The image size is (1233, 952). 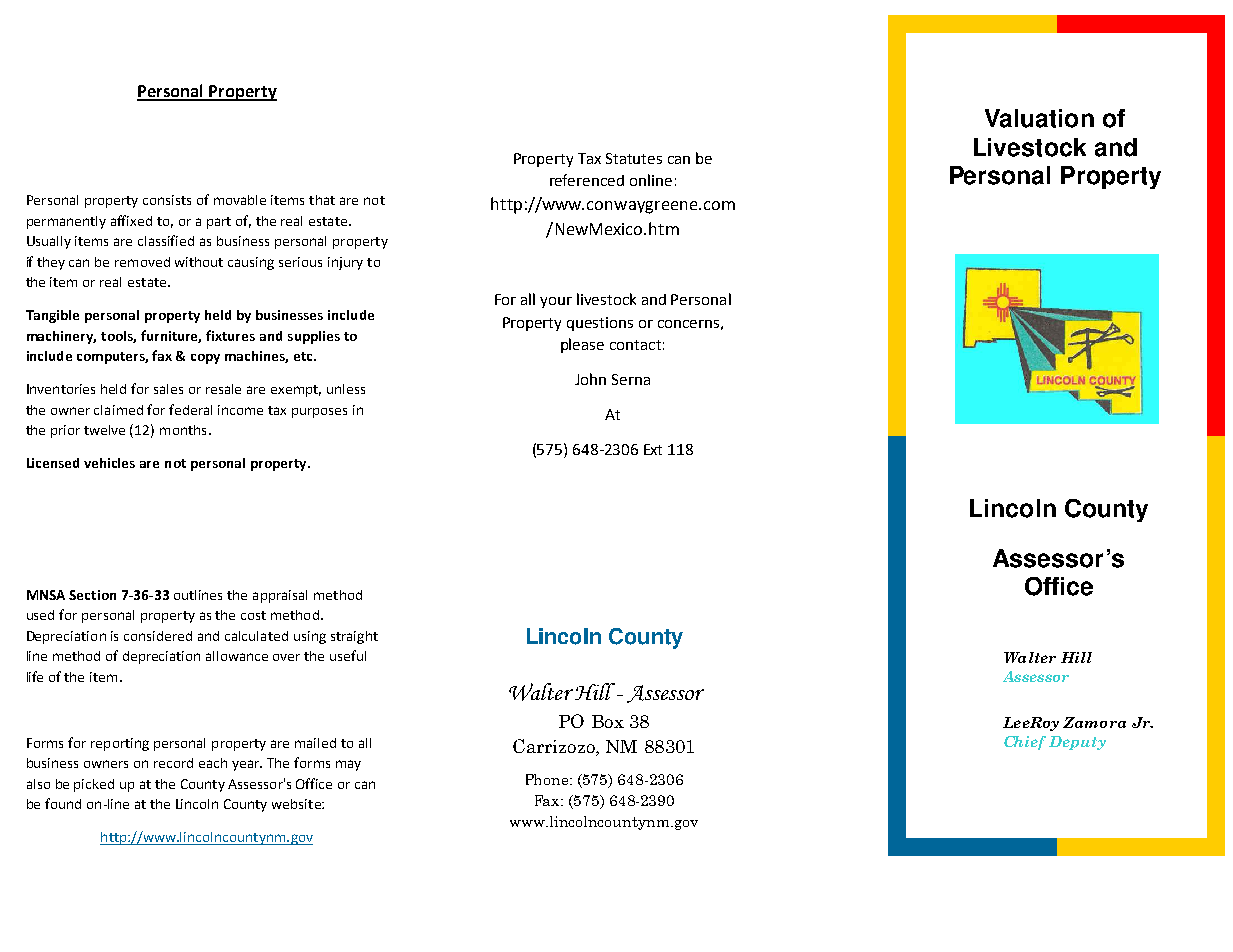 What do you see at coordinates (653, 449) in the document?
I see `Ext` at bounding box center [653, 449].
